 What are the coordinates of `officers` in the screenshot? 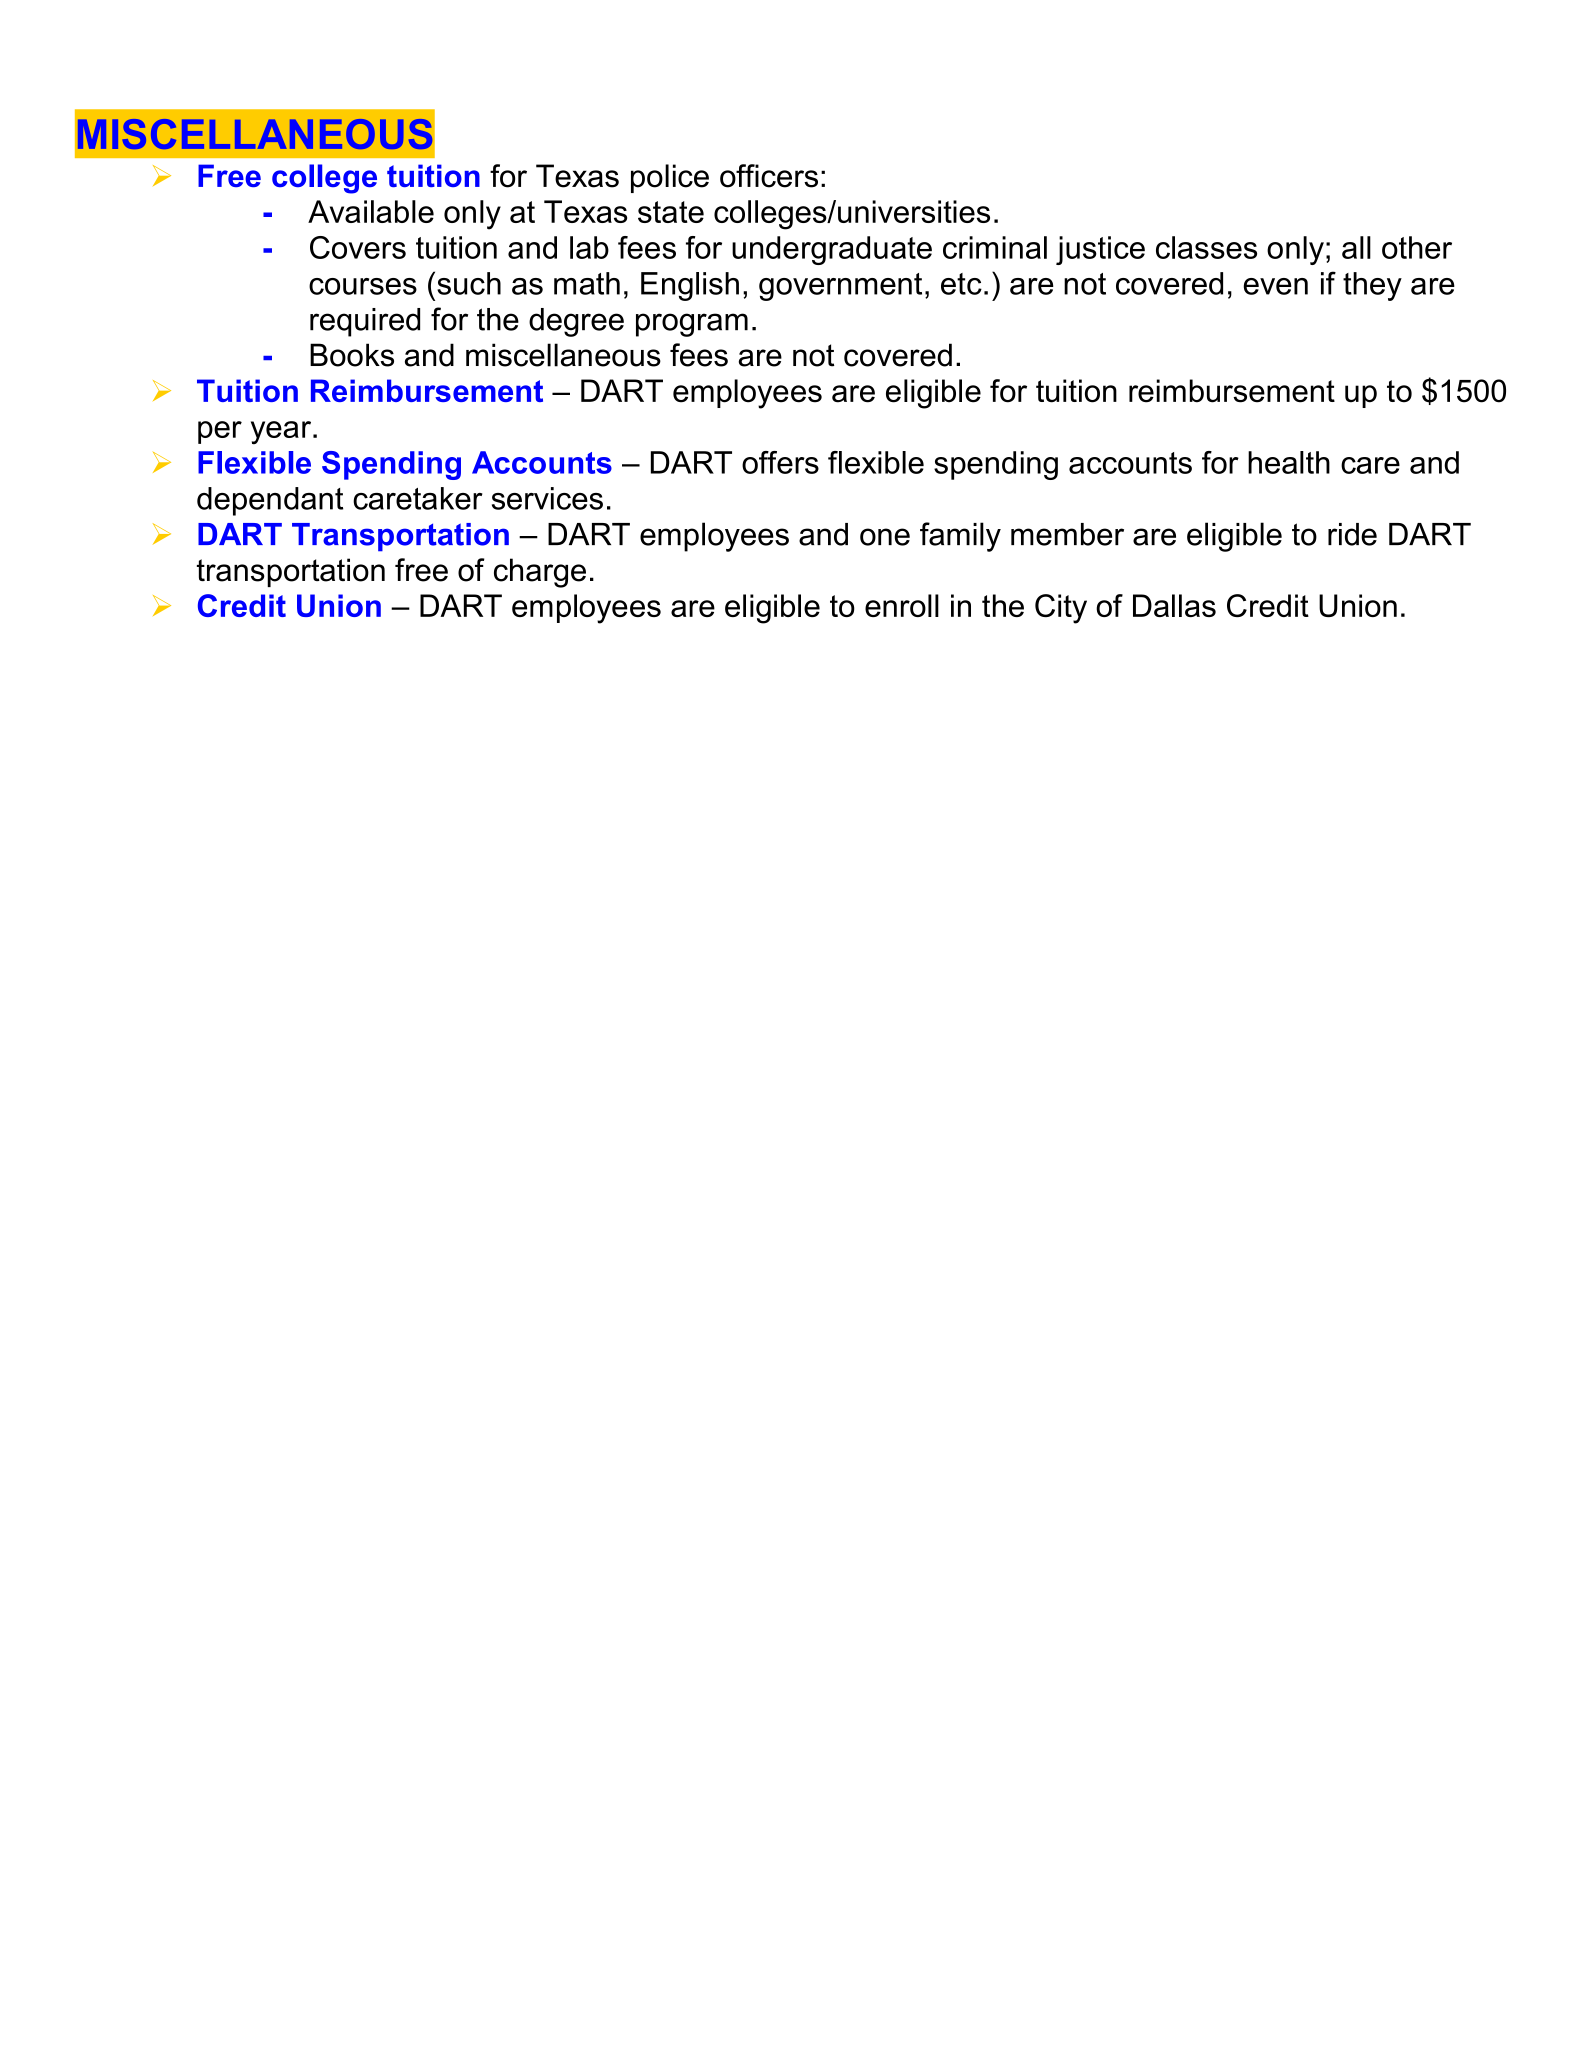 It's located at (769, 176).
